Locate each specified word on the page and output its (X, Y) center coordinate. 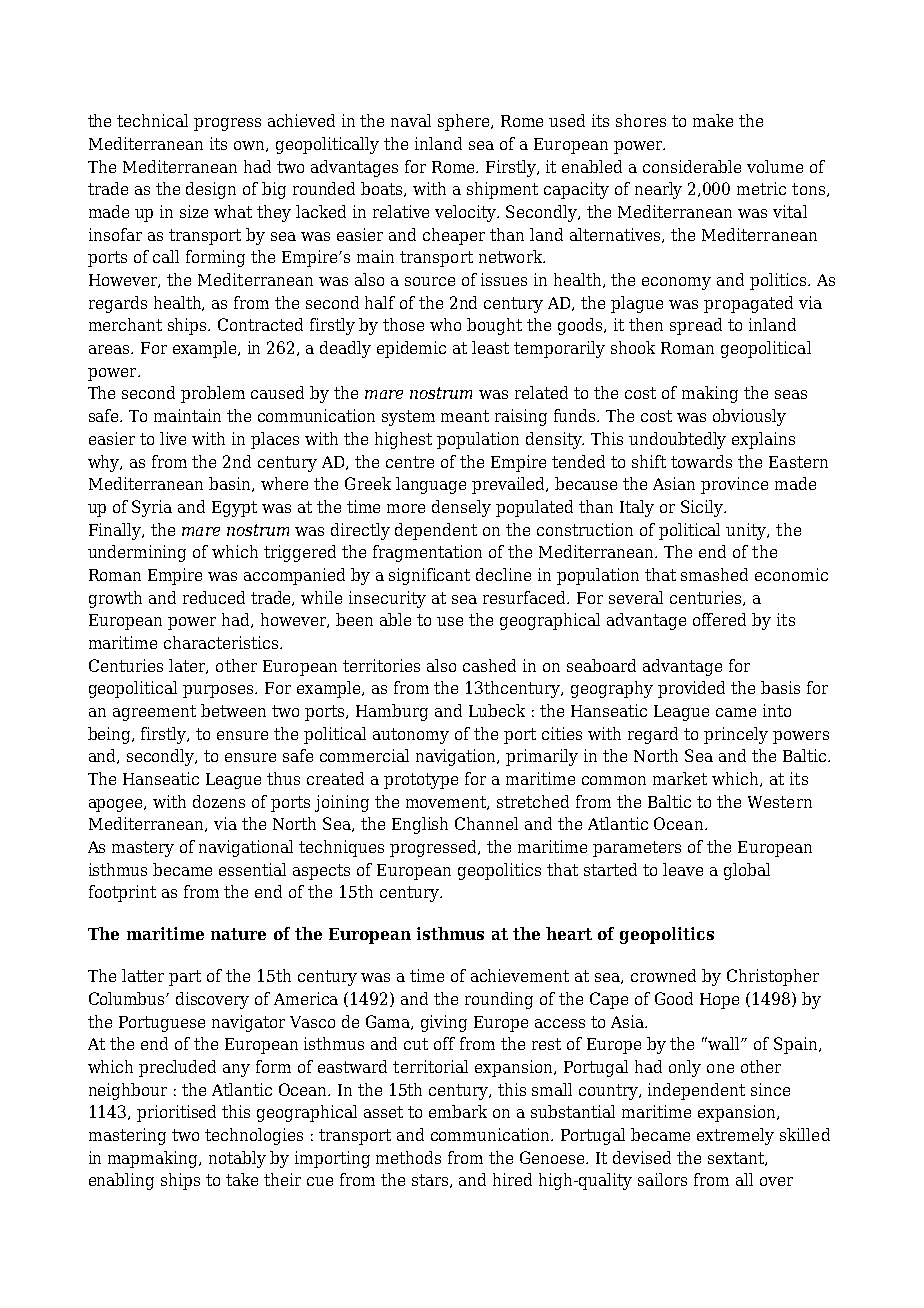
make (713, 120)
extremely (735, 1136)
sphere (465, 122)
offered (719, 619)
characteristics (222, 642)
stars (431, 1181)
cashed (489, 665)
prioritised (176, 1113)
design (211, 190)
